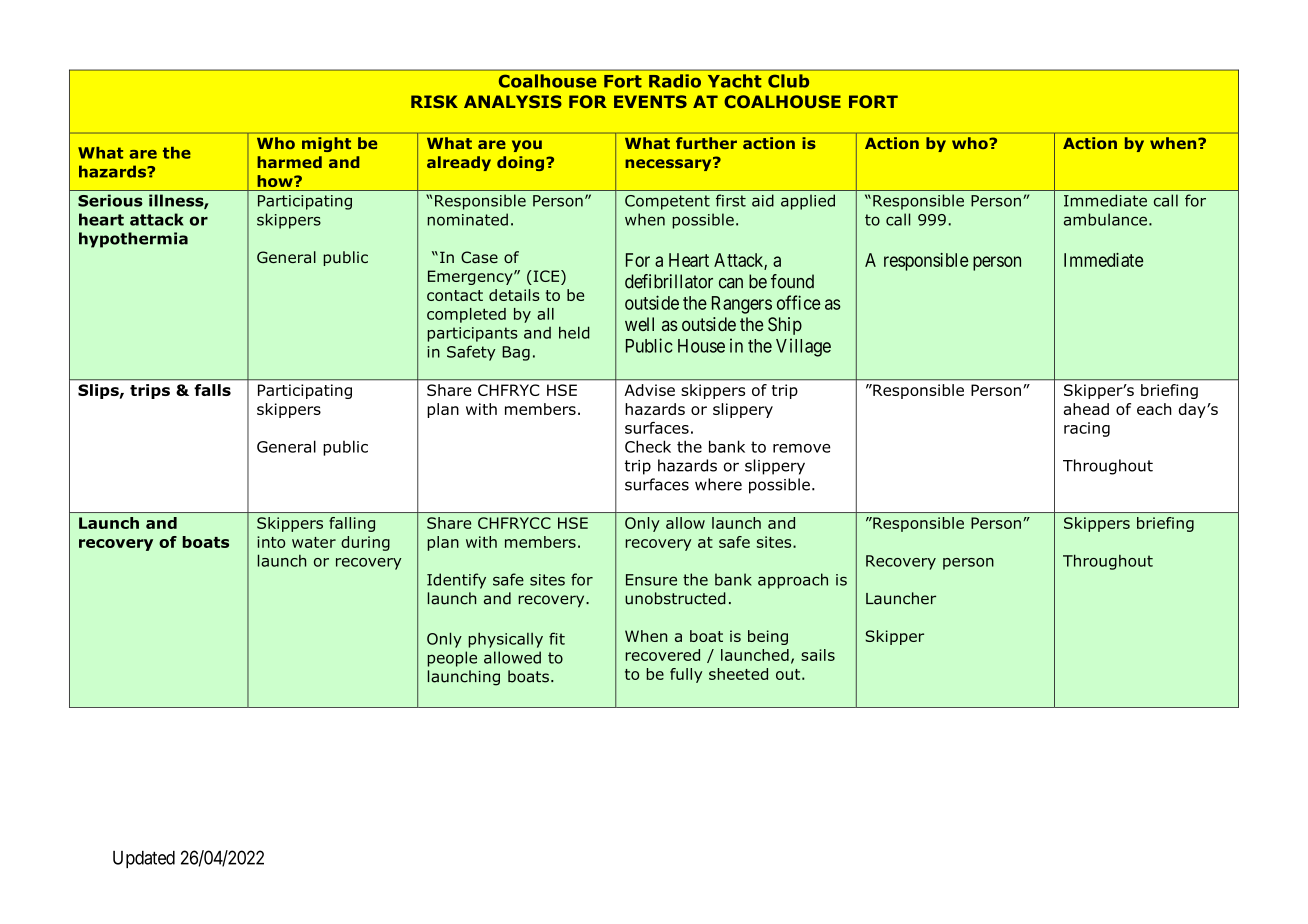  Describe the element at coordinates (452, 659) in the screenshot. I see `people` at that location.
